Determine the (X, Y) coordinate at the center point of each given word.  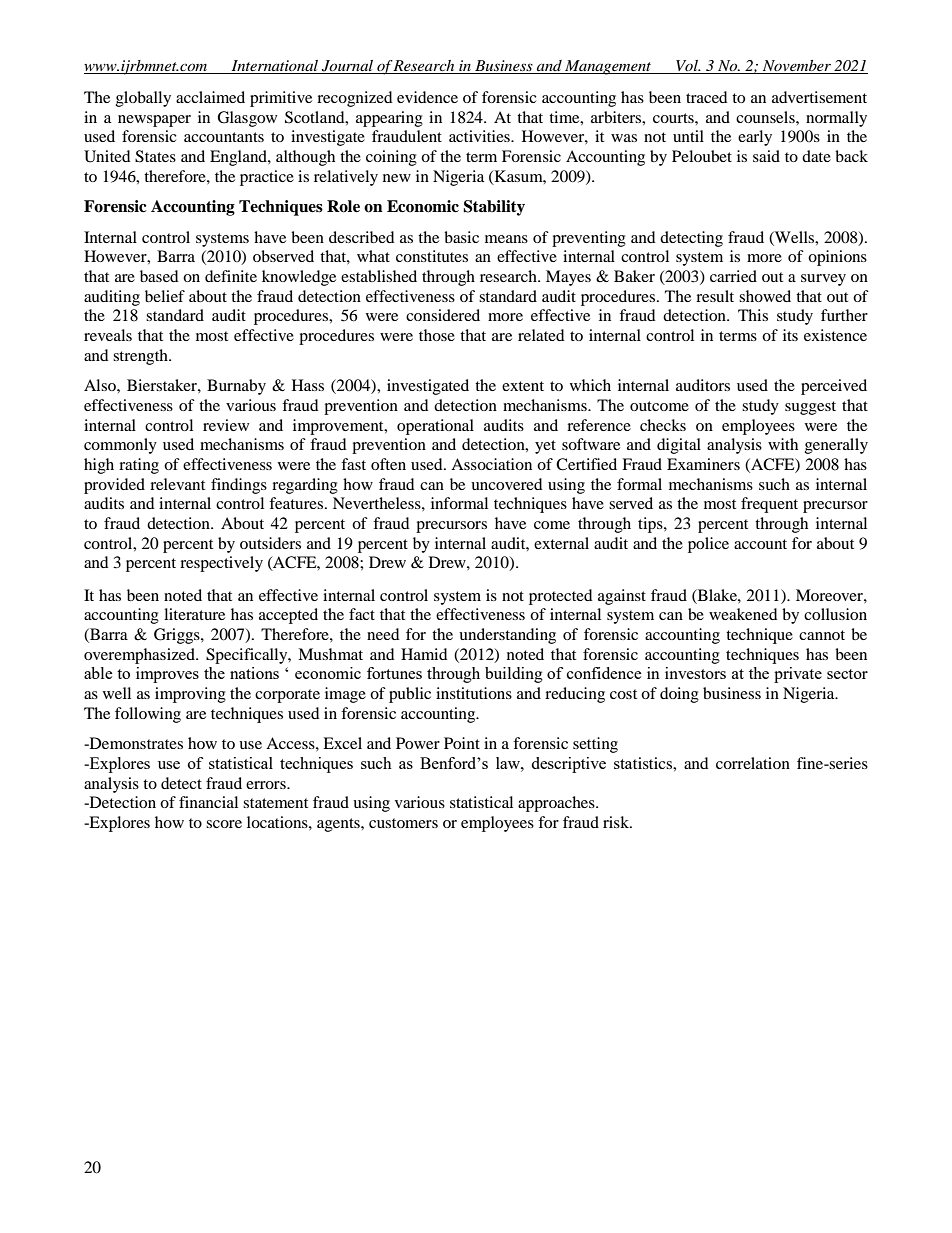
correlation (753, 763)
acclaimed (210, 97)
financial (208, 802)
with (783, 444)
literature (194, 614)
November (796, 67)
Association (491, 464)
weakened (743, 614)
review (226, 425)
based (159, 276)
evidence (427, 97)
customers (403, 823)
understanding (507, 636)
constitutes (432, 256)
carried (733, 276)
